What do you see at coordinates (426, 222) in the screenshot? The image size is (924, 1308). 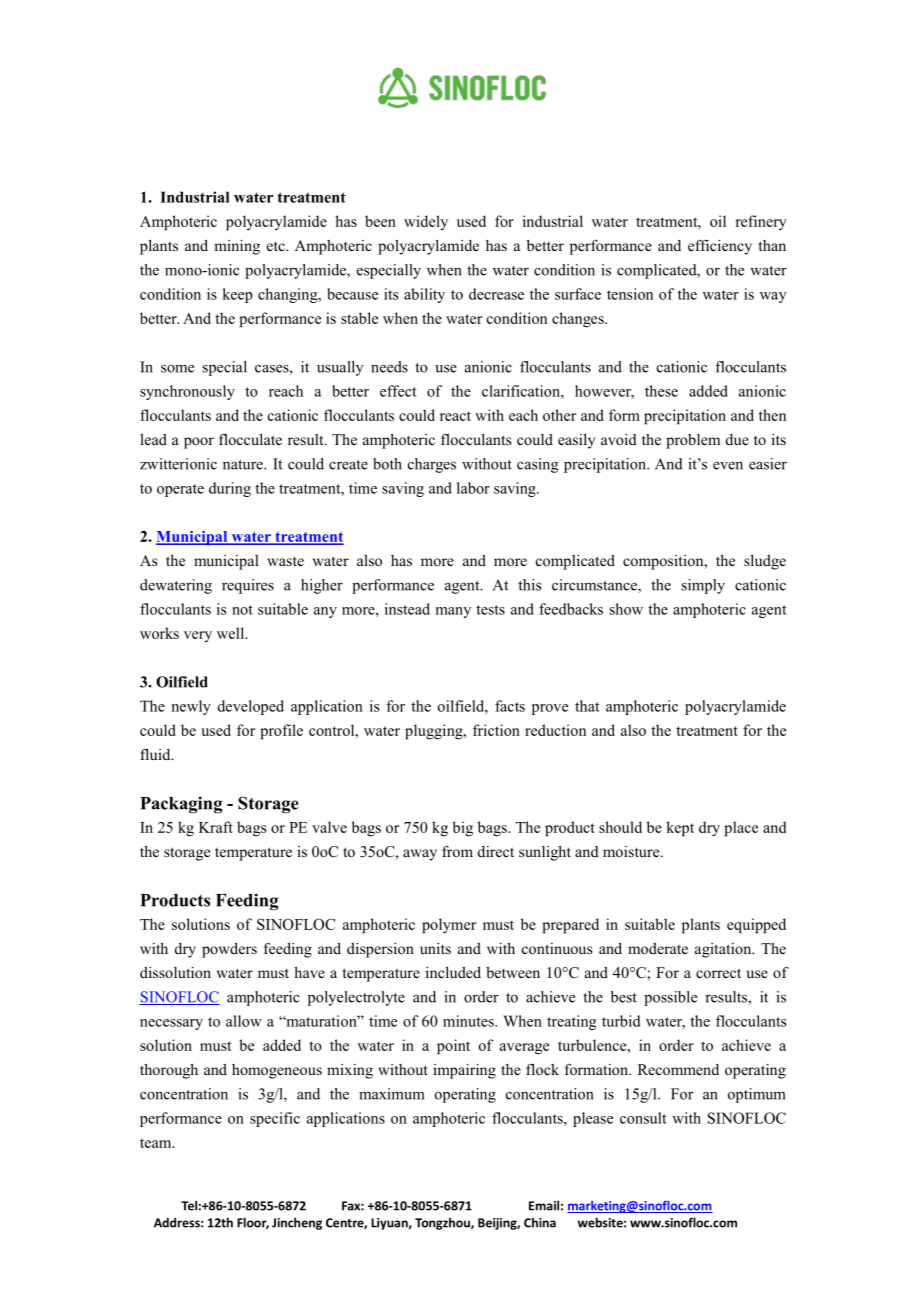 I see `widely` at bounding box center [426, 222].
